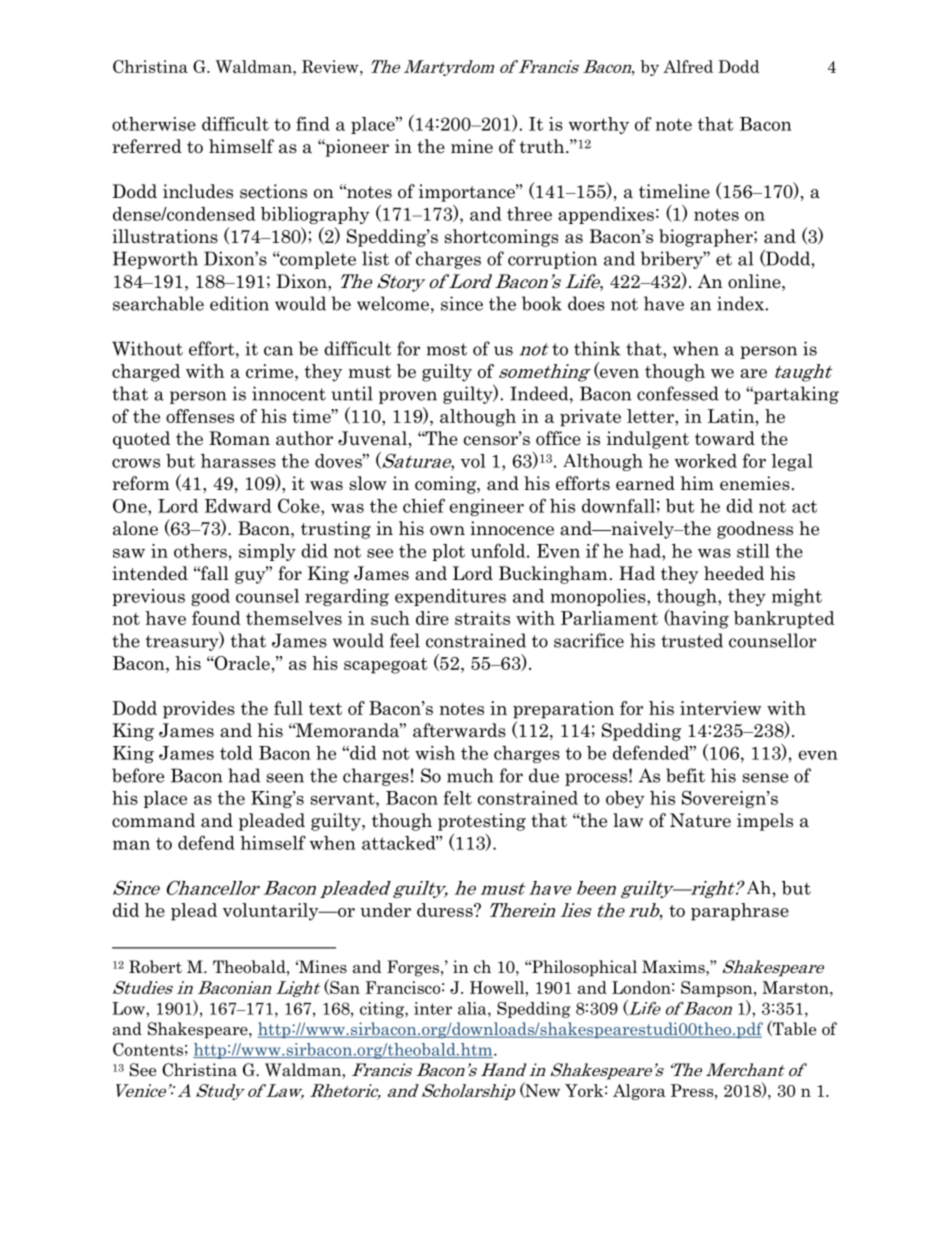 This screenshot has width=952, height=1233. I want to click on Alfred, so click(688, 66).
